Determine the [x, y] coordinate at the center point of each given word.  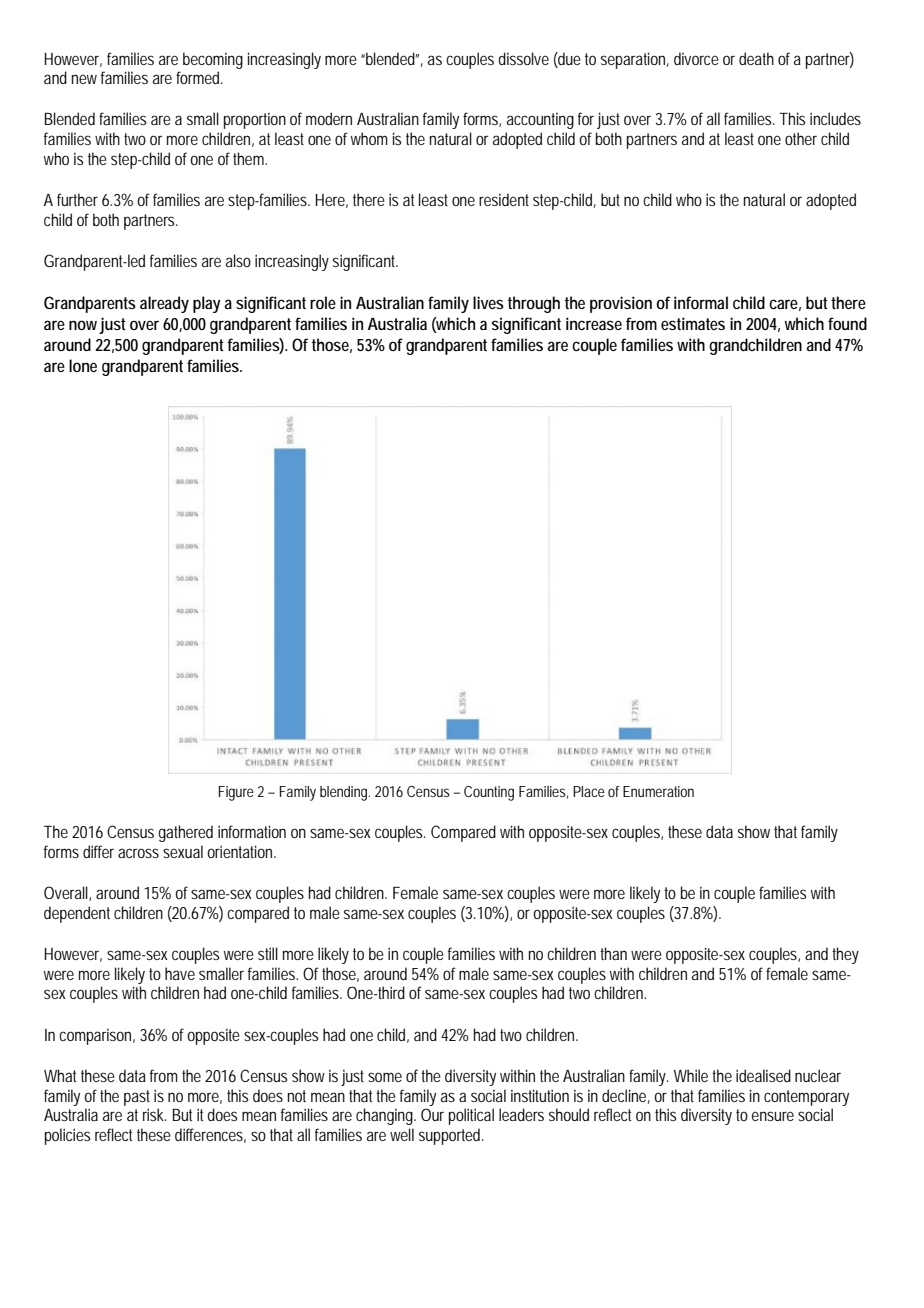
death [756, 58]
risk [155, 1114]
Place [589, 791]
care [785, 305]
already [164, 304]
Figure [236, 793]
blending [345, 793]
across [138, 853]
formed [199, 77]
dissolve [523, 58]
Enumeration [658, 791]
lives [488, 302]
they [845, 955]
